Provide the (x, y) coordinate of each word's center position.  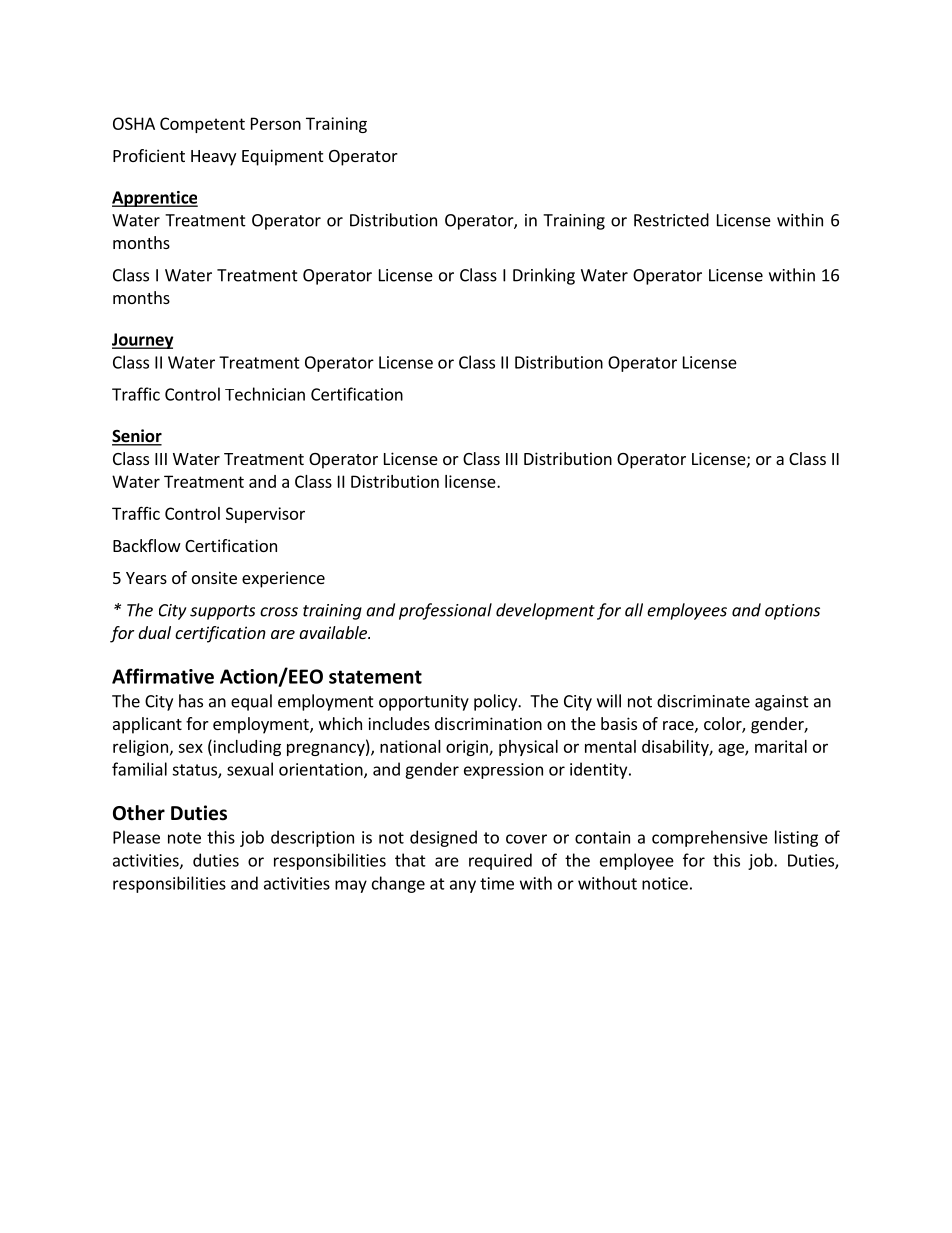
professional (445, 611)
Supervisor (265, 515)
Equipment (282, 157)
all (634, 610)
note (184, 838)
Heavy (213, 158)
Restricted (671, 220)
